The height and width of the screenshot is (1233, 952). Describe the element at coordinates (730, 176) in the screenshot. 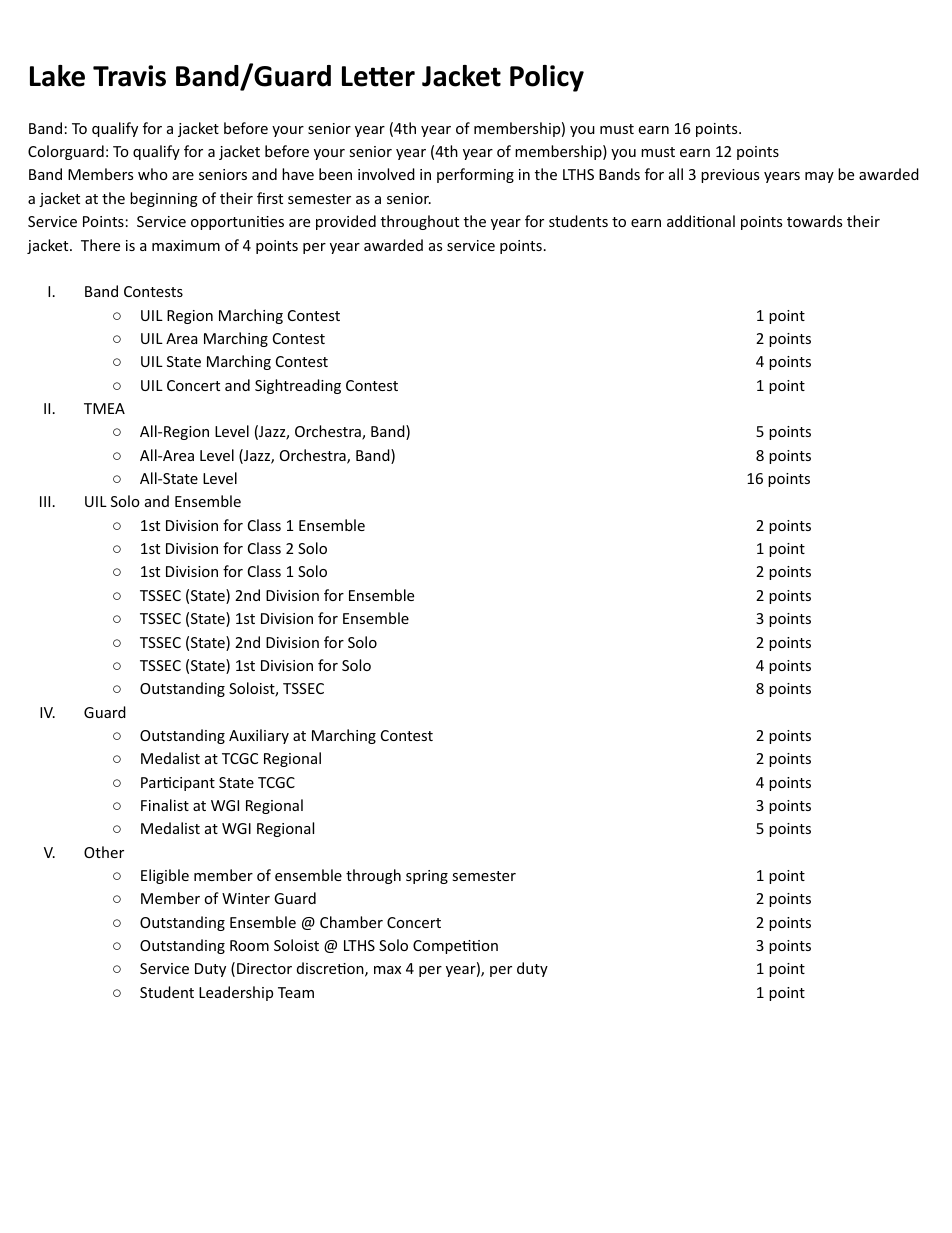

I see `previous` at that location.
